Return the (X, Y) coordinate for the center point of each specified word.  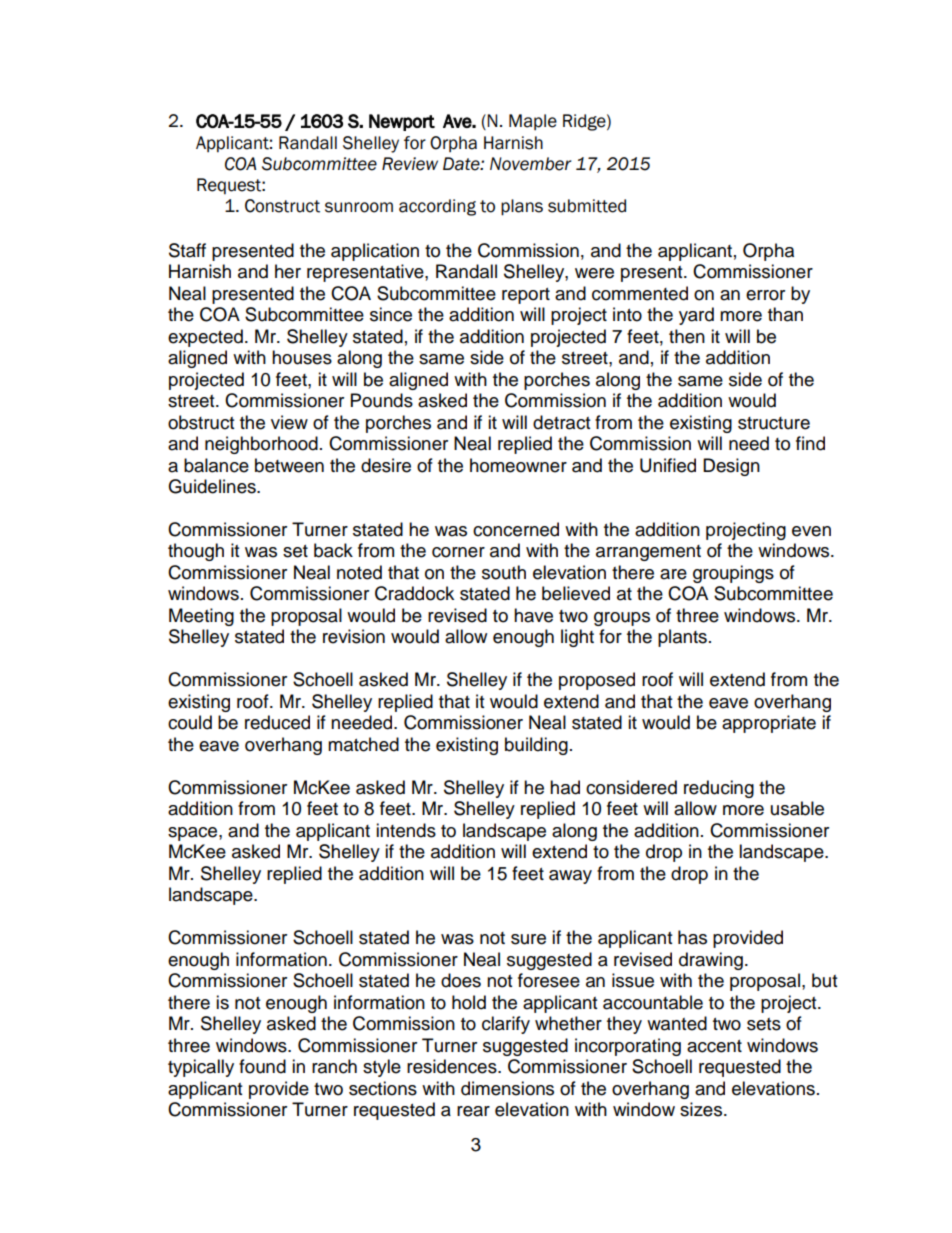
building (536, 746)
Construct (282, 206)
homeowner (518, 465)
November (530, 164)
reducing (719, 789)
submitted (587, 206)
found (262, 1066)
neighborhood (261, 445)
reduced (277, 722)
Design (731, 467)
